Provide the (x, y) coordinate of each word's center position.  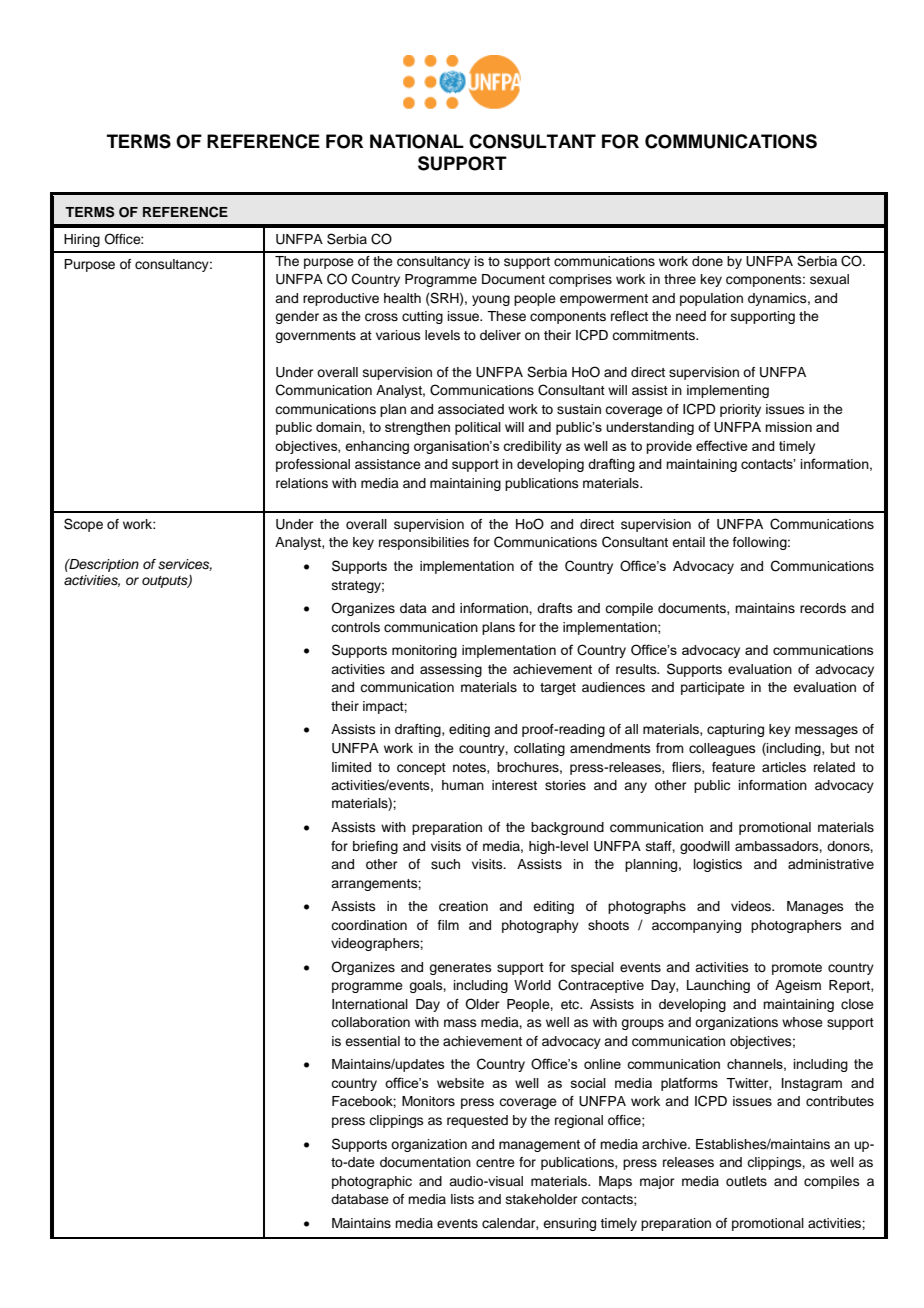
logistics (718, 865)
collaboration (370, 1022)
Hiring (82, 240)
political (478, 428)
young (491, 300)
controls (355, 627)
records (823, 608)
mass (460, 1023)
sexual (829, 279)
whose (802, 1022)
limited (351, 767)
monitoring (424, 651)
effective (722, 445)
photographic (372, 1182)
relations (302, 483)
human (463, 785)
